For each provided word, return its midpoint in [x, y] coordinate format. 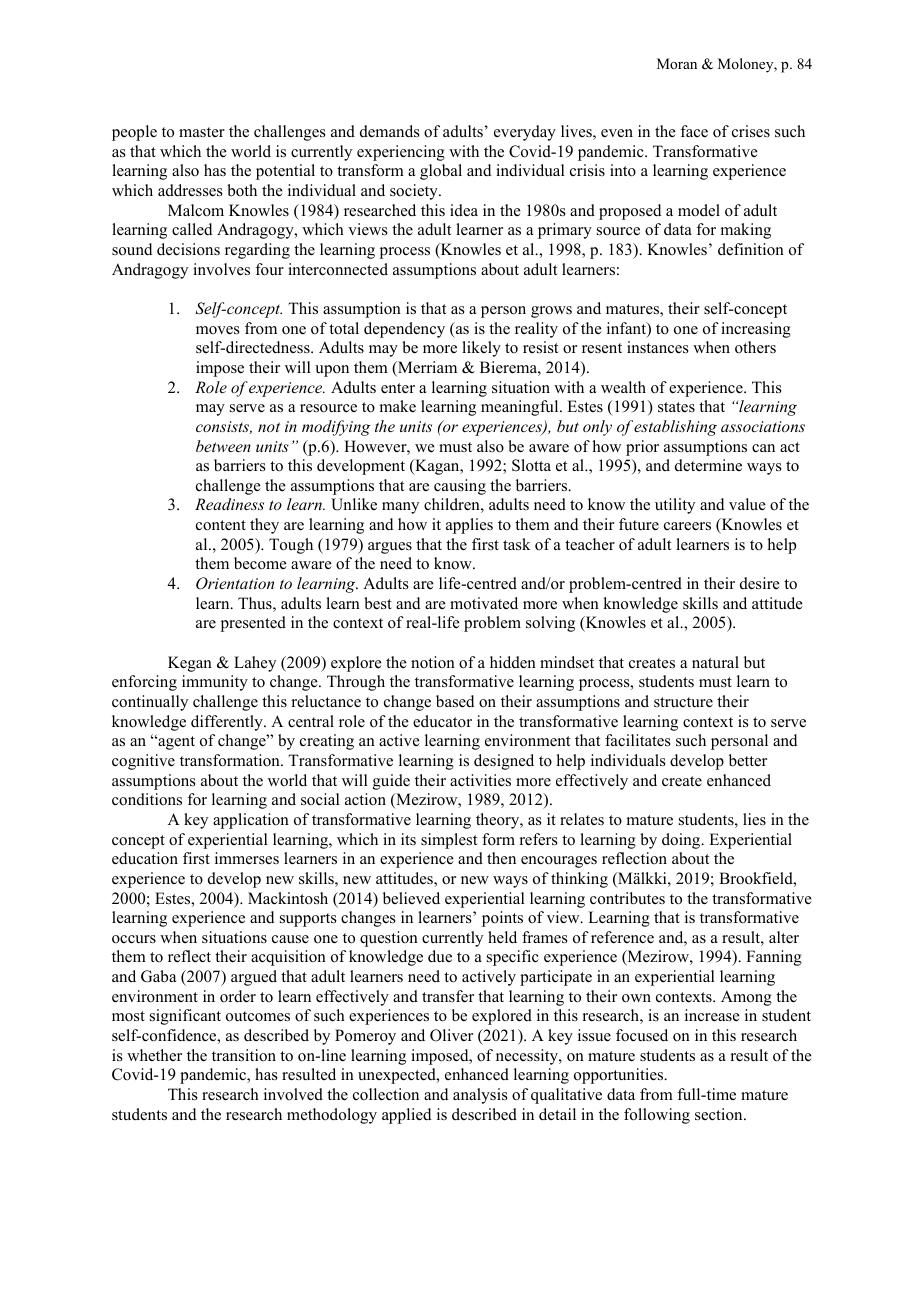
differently [228, 723]
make [398, 406]
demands [390, 131]
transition [244, 1055]
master [202, 132]
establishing [675, 428]
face [694, 131]
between [223, 446]
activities [480, 780]
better [748, 760]
